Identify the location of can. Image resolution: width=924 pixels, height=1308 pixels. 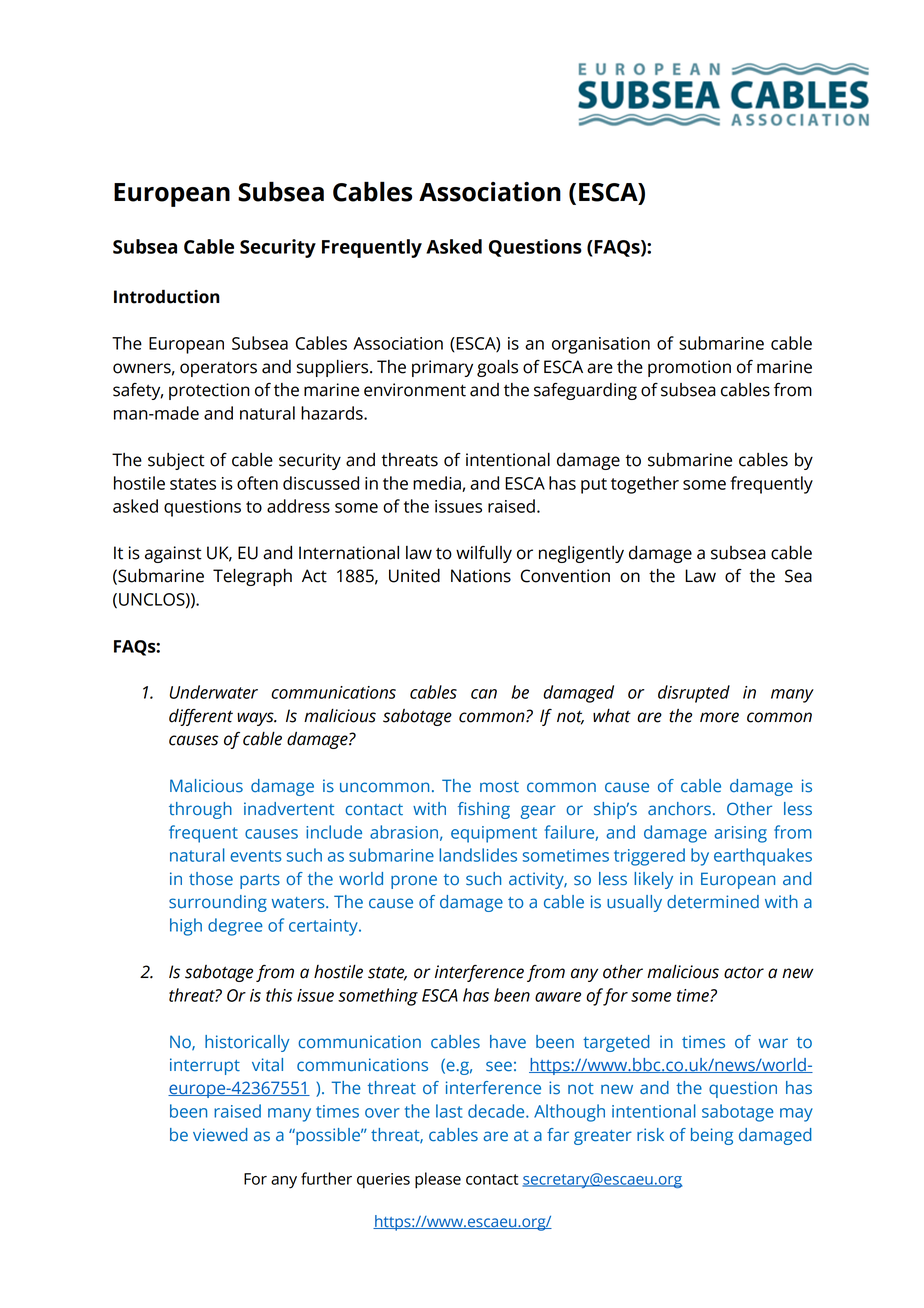
(484, 694).
